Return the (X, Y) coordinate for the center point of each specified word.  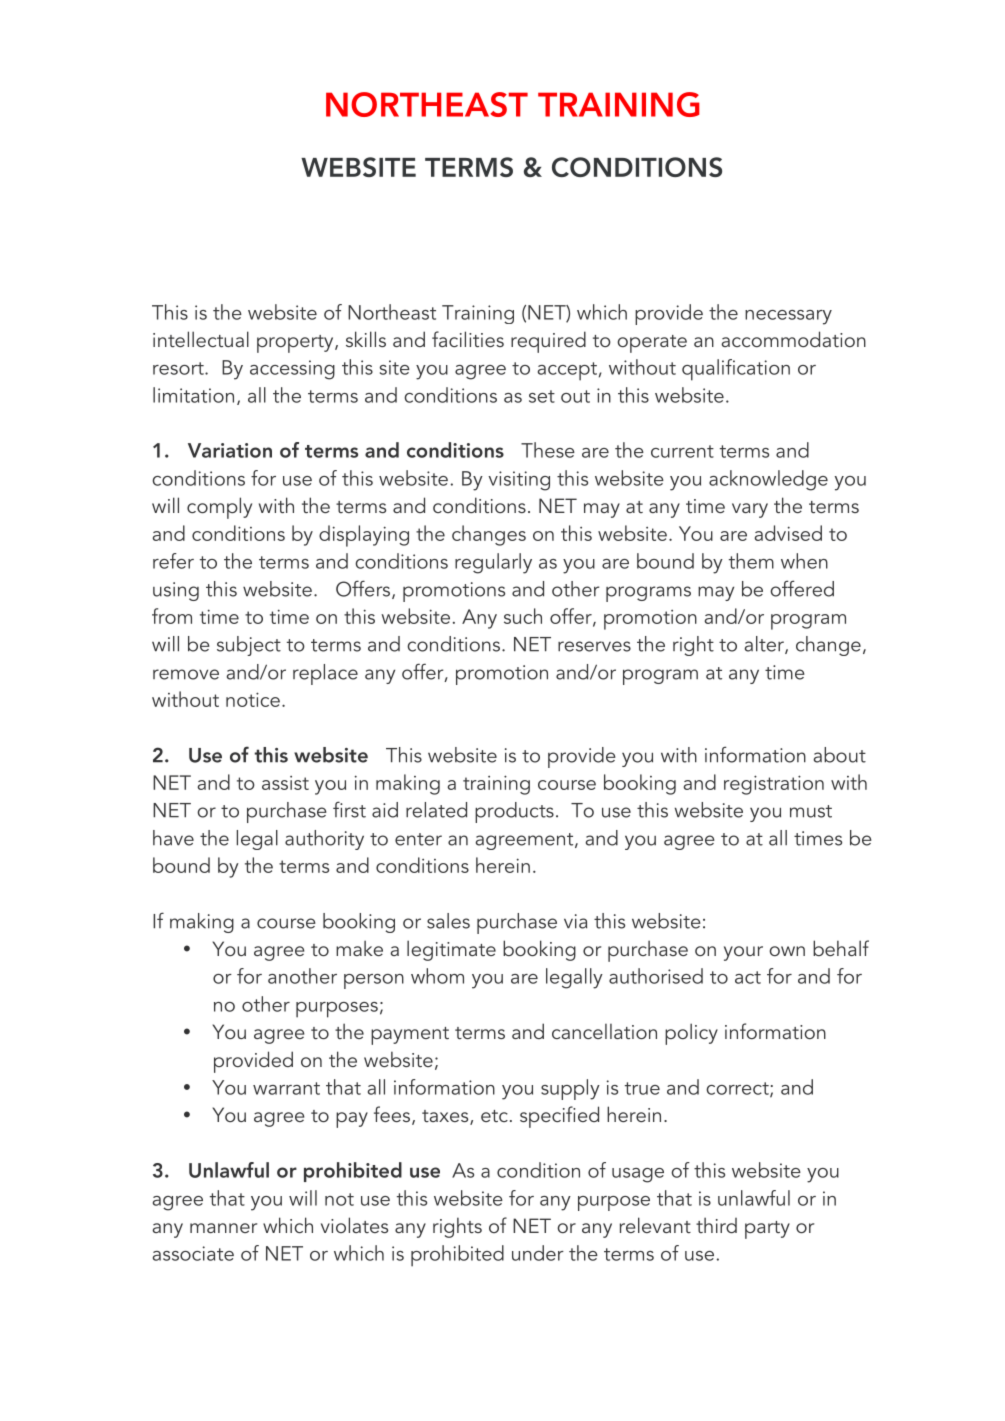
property (296, 344)
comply (219, 508)
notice (253, 699)
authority (324, 840)
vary (750, 510)
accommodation (793, 339)
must (811, 811)
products (514, 812)
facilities (468, 339)
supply (570, 1089)
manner (223, 1228)
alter (765, 645)
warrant (286, 1088)
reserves (594, 646)
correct (738, 1089)
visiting (519, 481)
